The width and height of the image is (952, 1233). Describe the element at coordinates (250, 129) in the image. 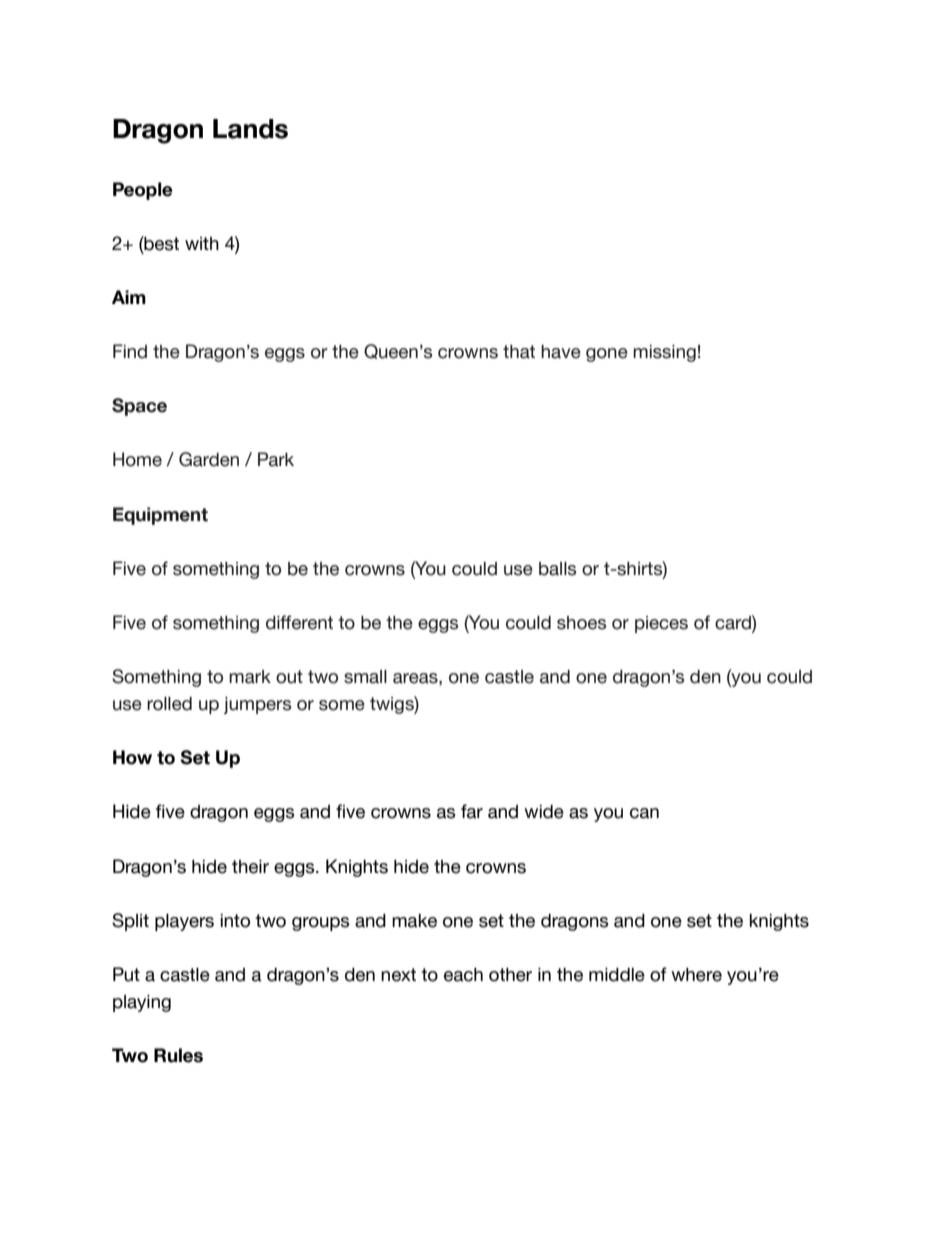

I see `Lands` at that location.
